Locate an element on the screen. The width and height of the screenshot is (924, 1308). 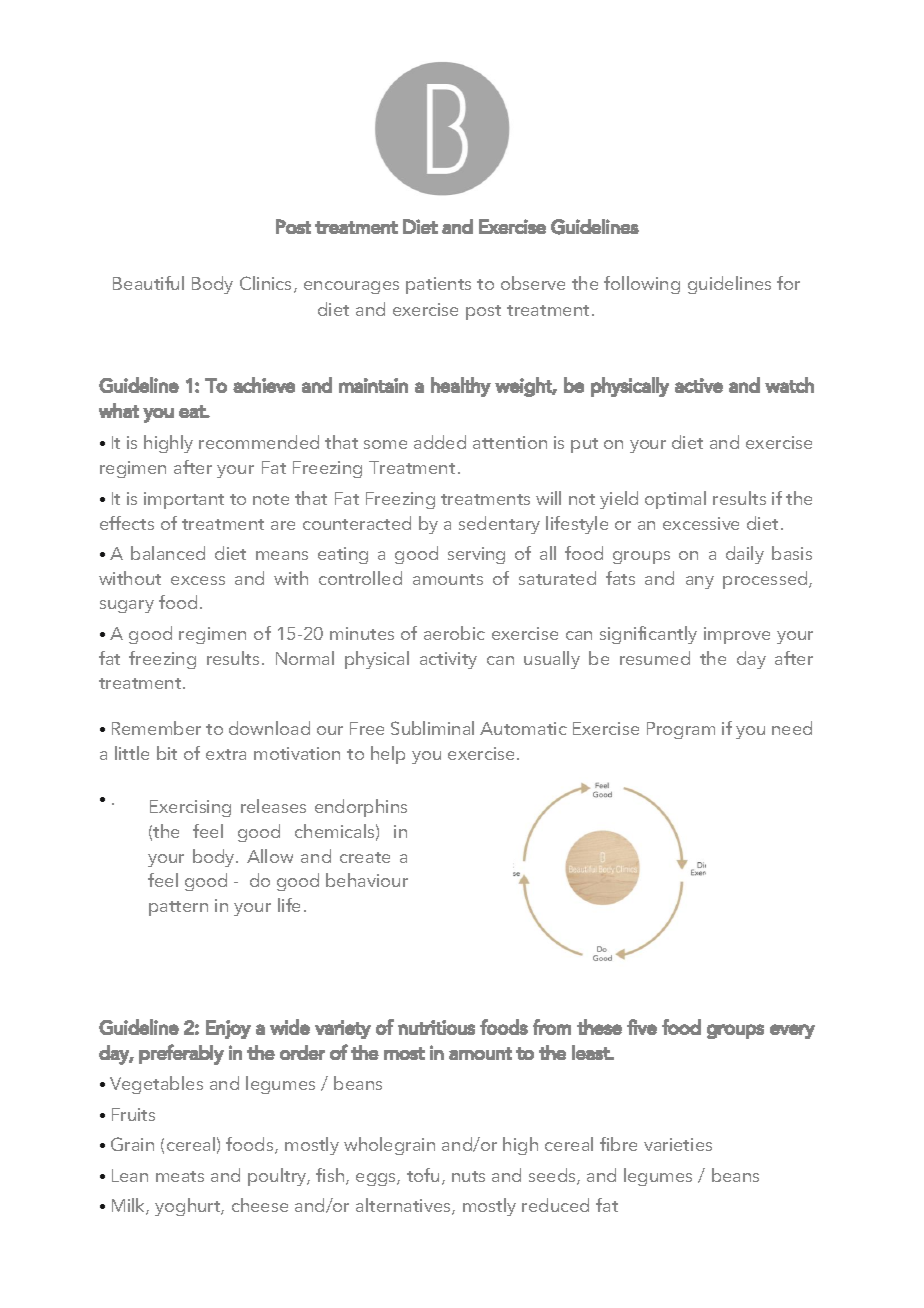
Program is located at coordinates (681, 730).
